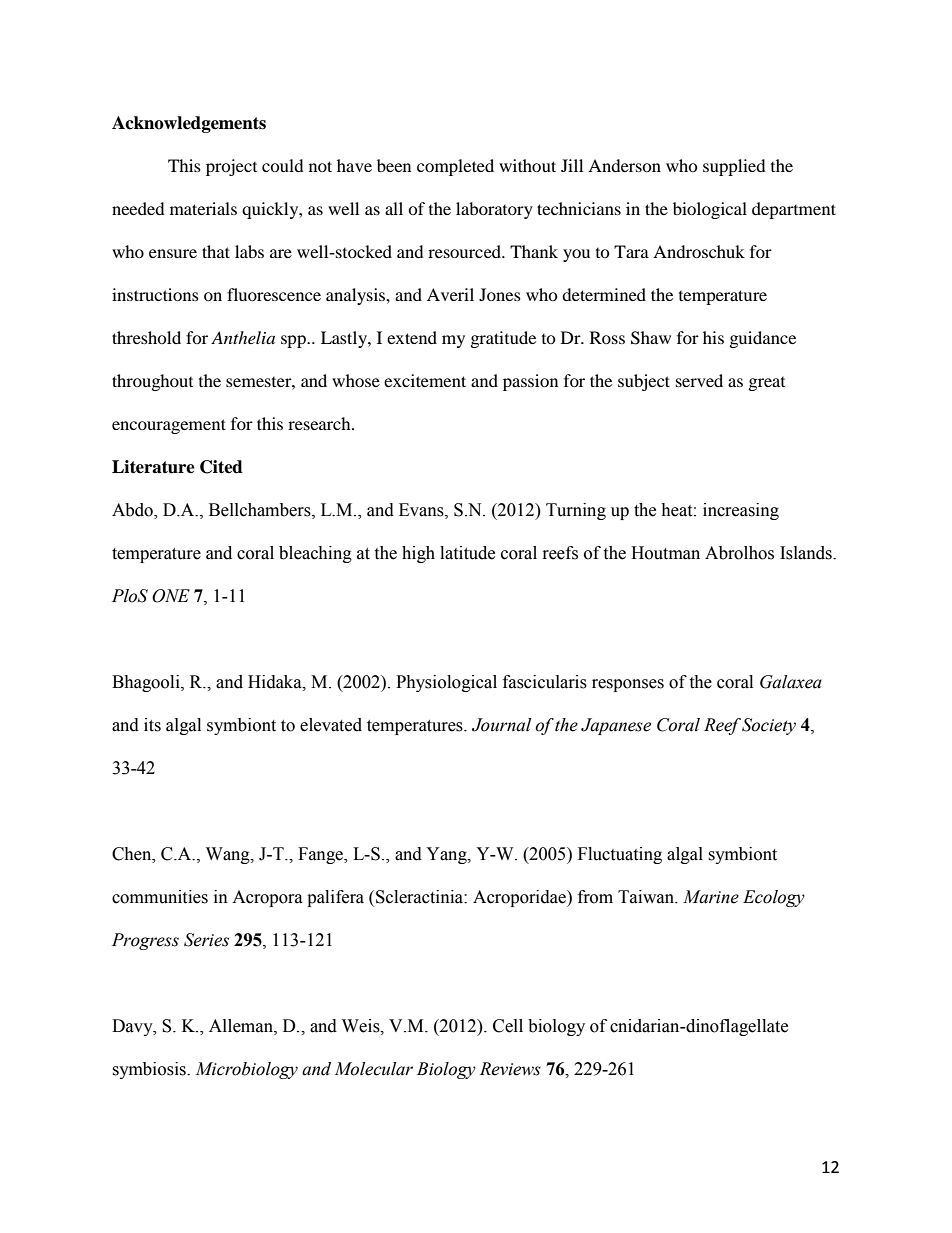  I want to click on its, so click(152, 725).
